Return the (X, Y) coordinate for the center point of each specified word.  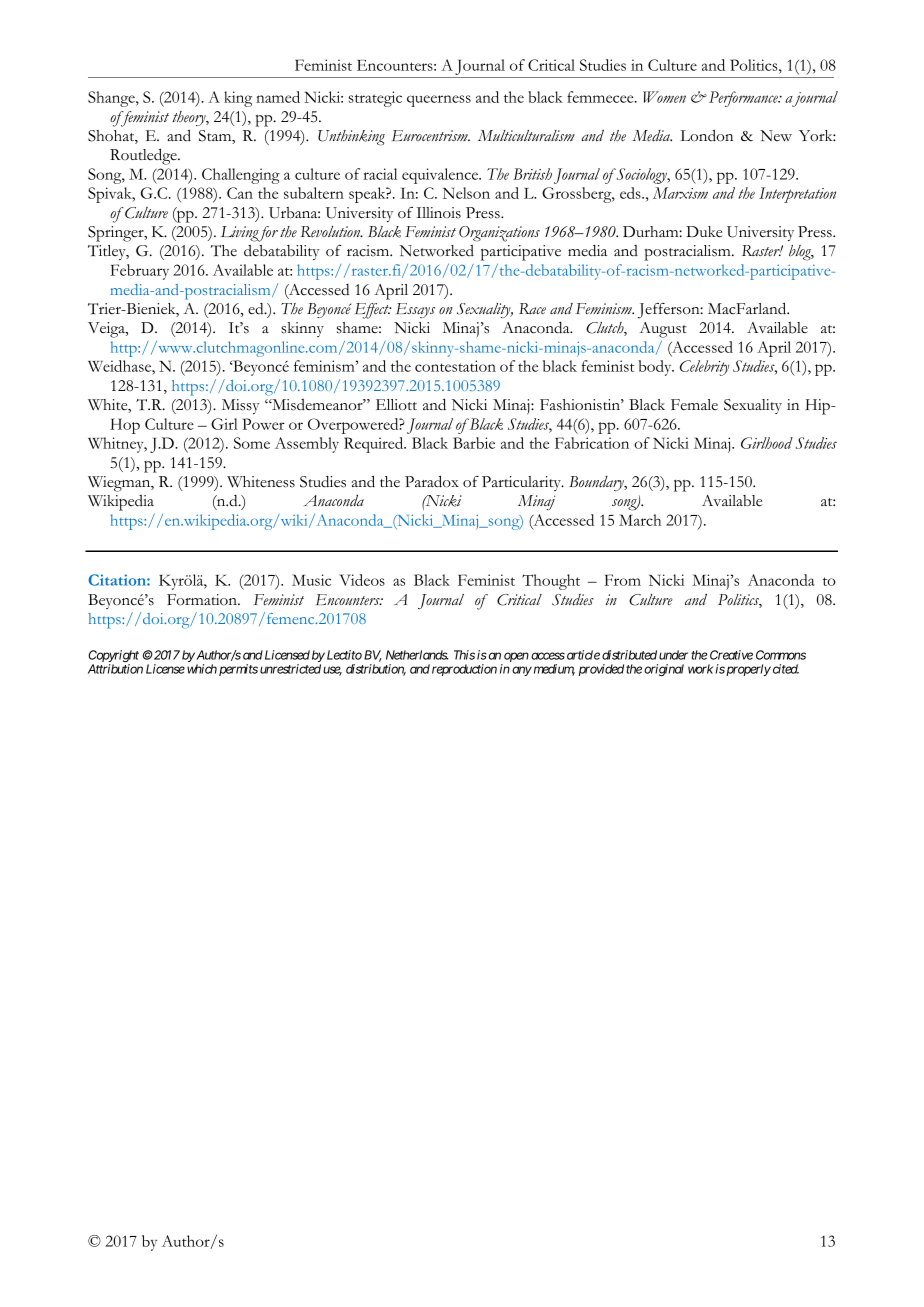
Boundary (597, 483)
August (663, 330)
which (202, 669)
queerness (439, 101)
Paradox (432, 481)
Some (252, 443)
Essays (415, 310)
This (464, 655)
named (278, 97)
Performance (744, 99)
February (139, 272)
